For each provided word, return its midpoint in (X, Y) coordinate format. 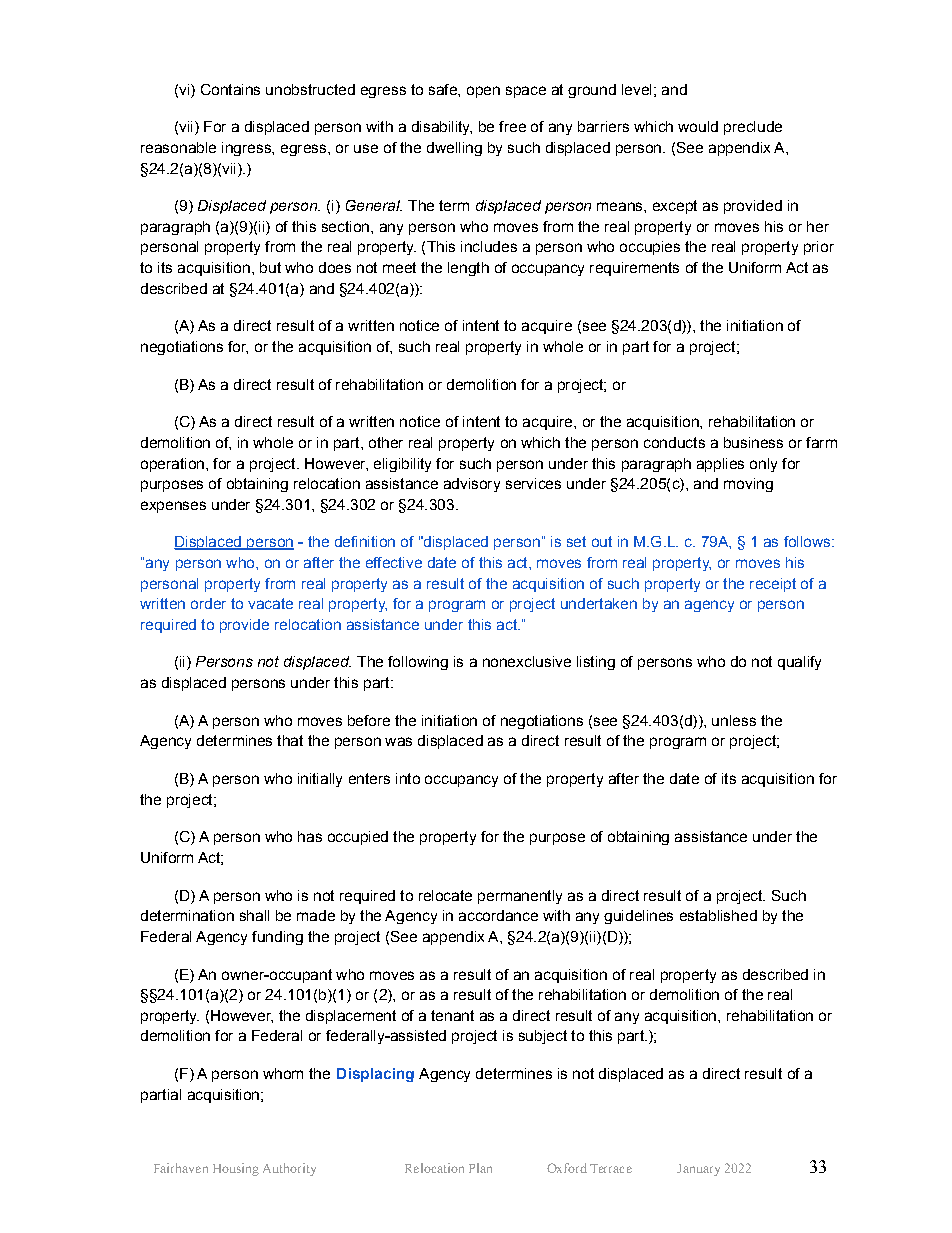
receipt (773, 585)
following (418, 663)
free (512, 126)
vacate (270, 603)
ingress (247, 149)
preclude (753, 128)
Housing (236, 1169)
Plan (480, 1168)
